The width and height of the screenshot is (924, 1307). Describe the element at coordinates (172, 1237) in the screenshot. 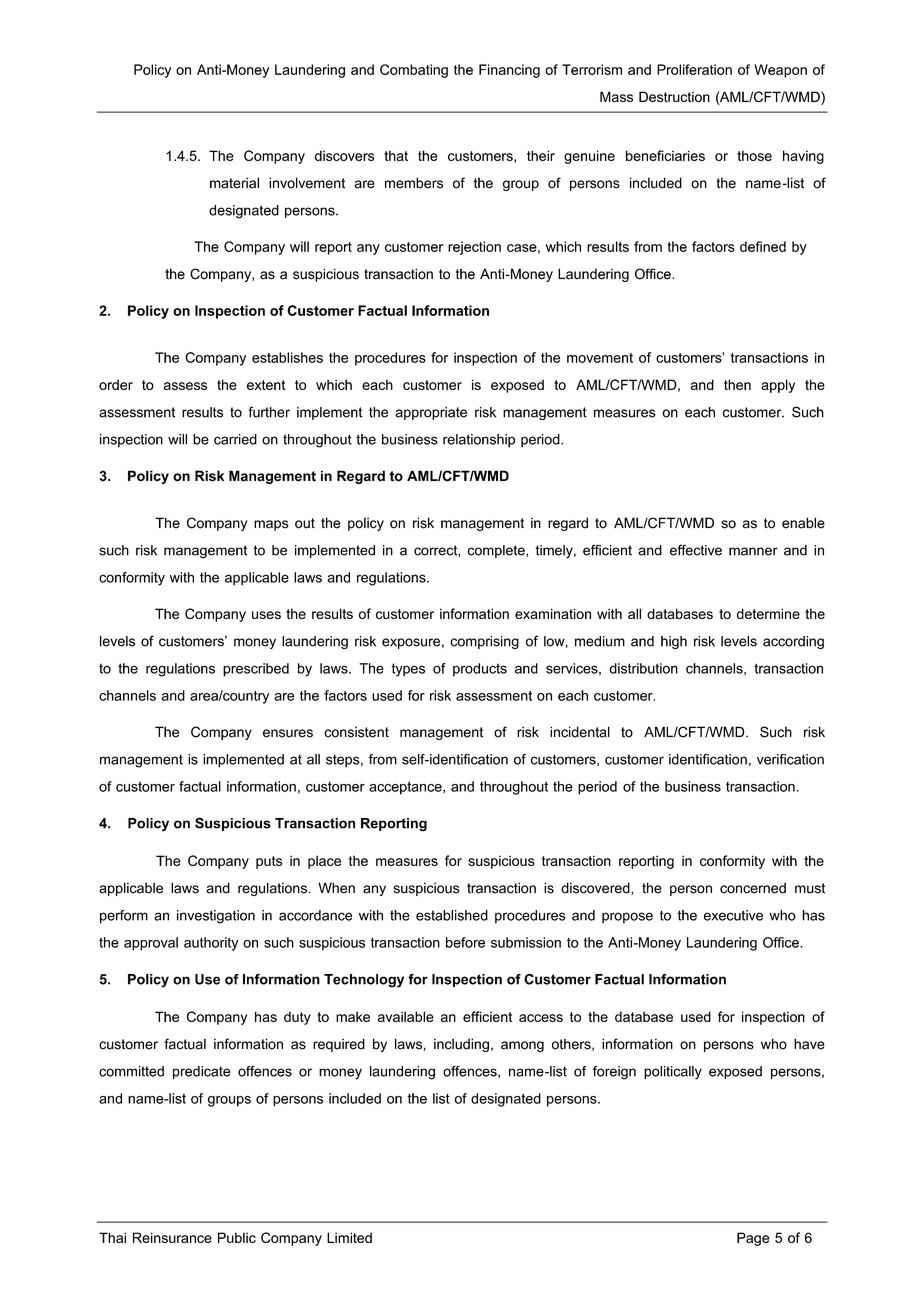

I see `Reinsurance` at that location.
